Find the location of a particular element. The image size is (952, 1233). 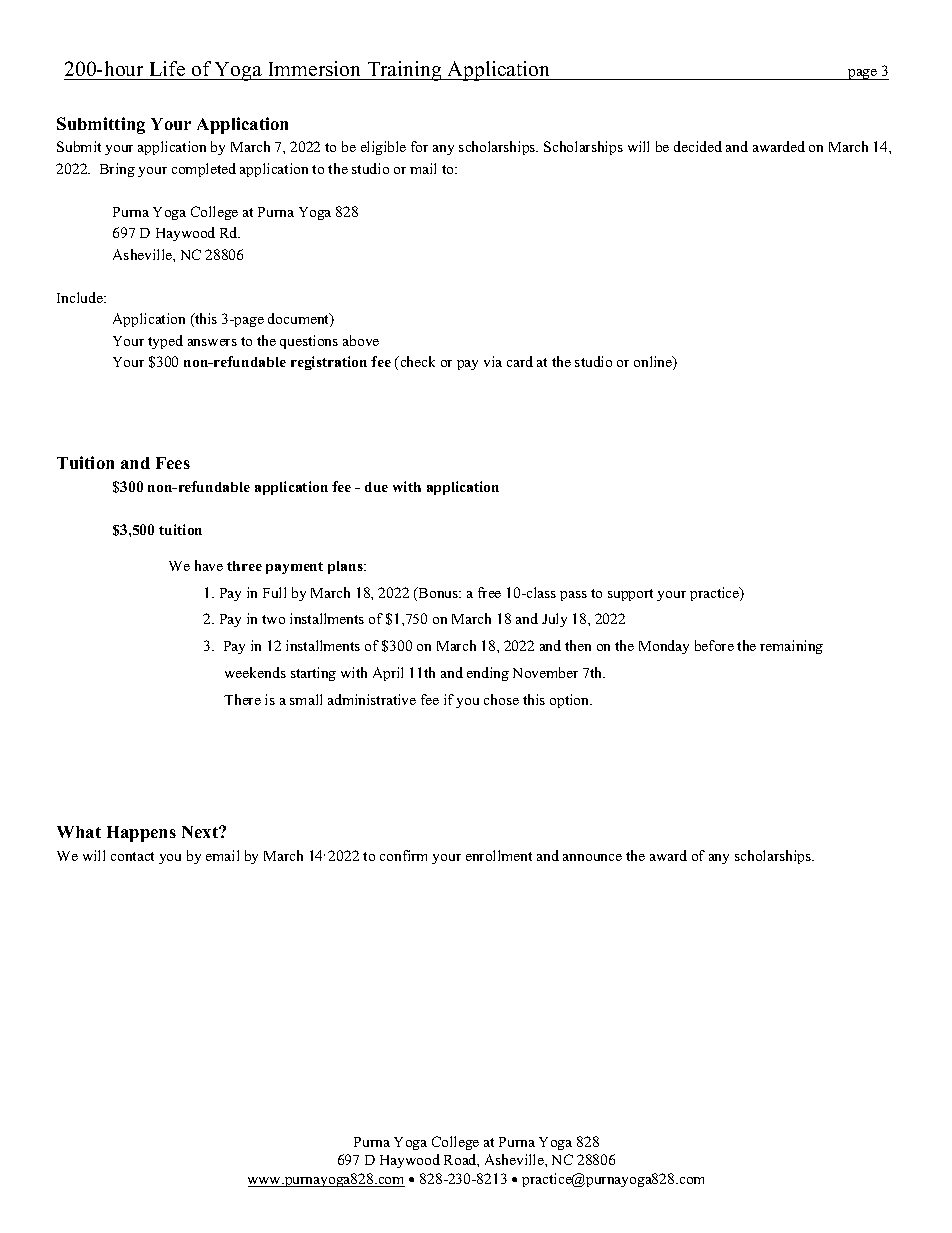

announce is located at coordinates (592, 857).
